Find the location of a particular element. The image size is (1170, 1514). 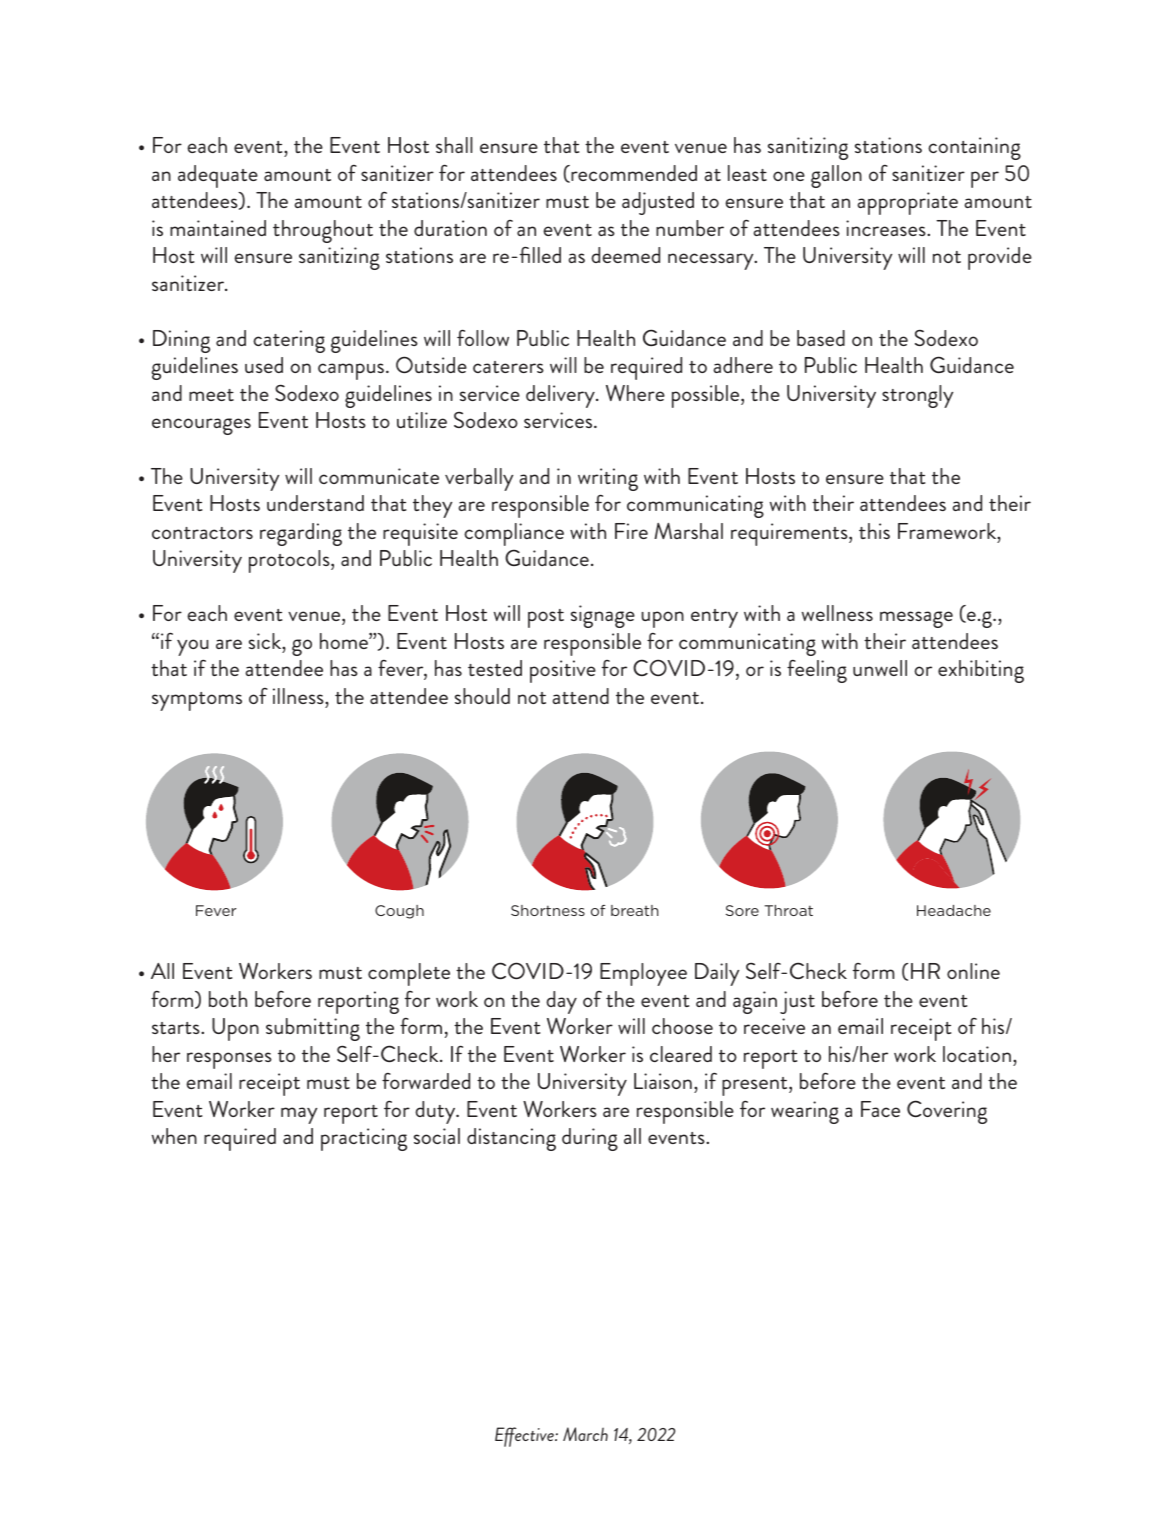

March is located at coordinates (585, 1434).
